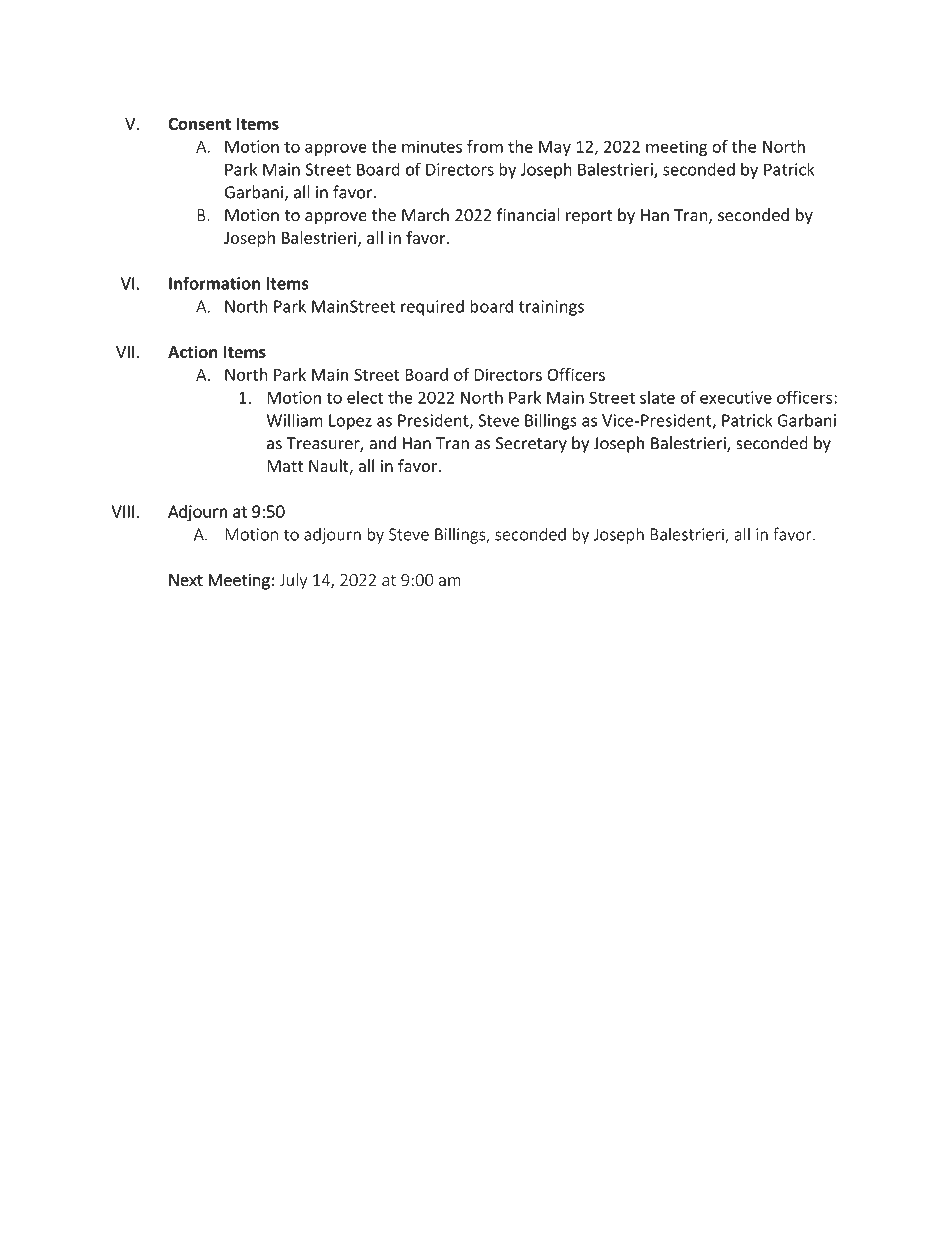  Describe the element at coordinates (193, 352) in the document. I see `Action` at that location.
